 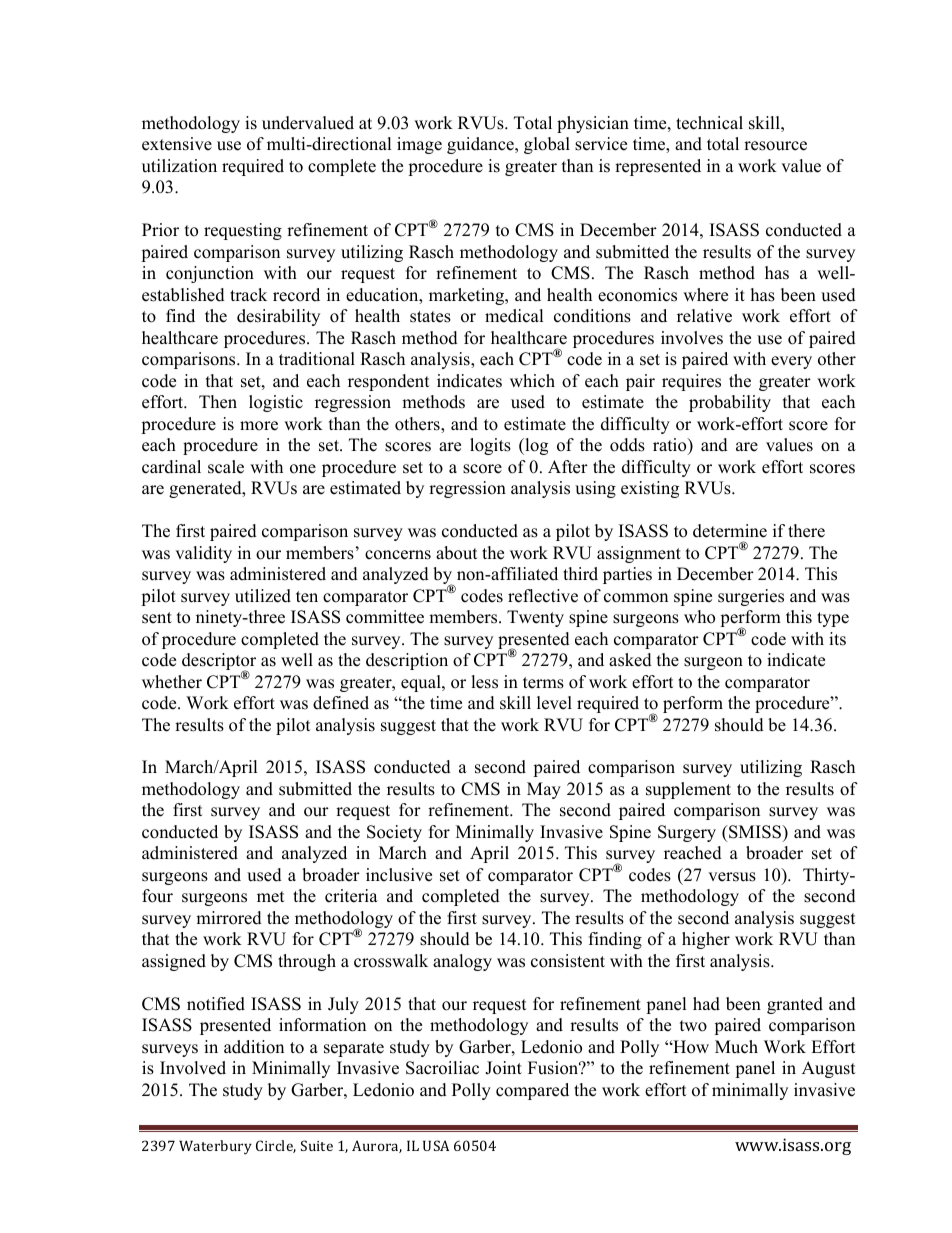 What do you see at coordinates (481, 145) in the screenshot?
I see `guidance` at bounding box center [481, 145].
